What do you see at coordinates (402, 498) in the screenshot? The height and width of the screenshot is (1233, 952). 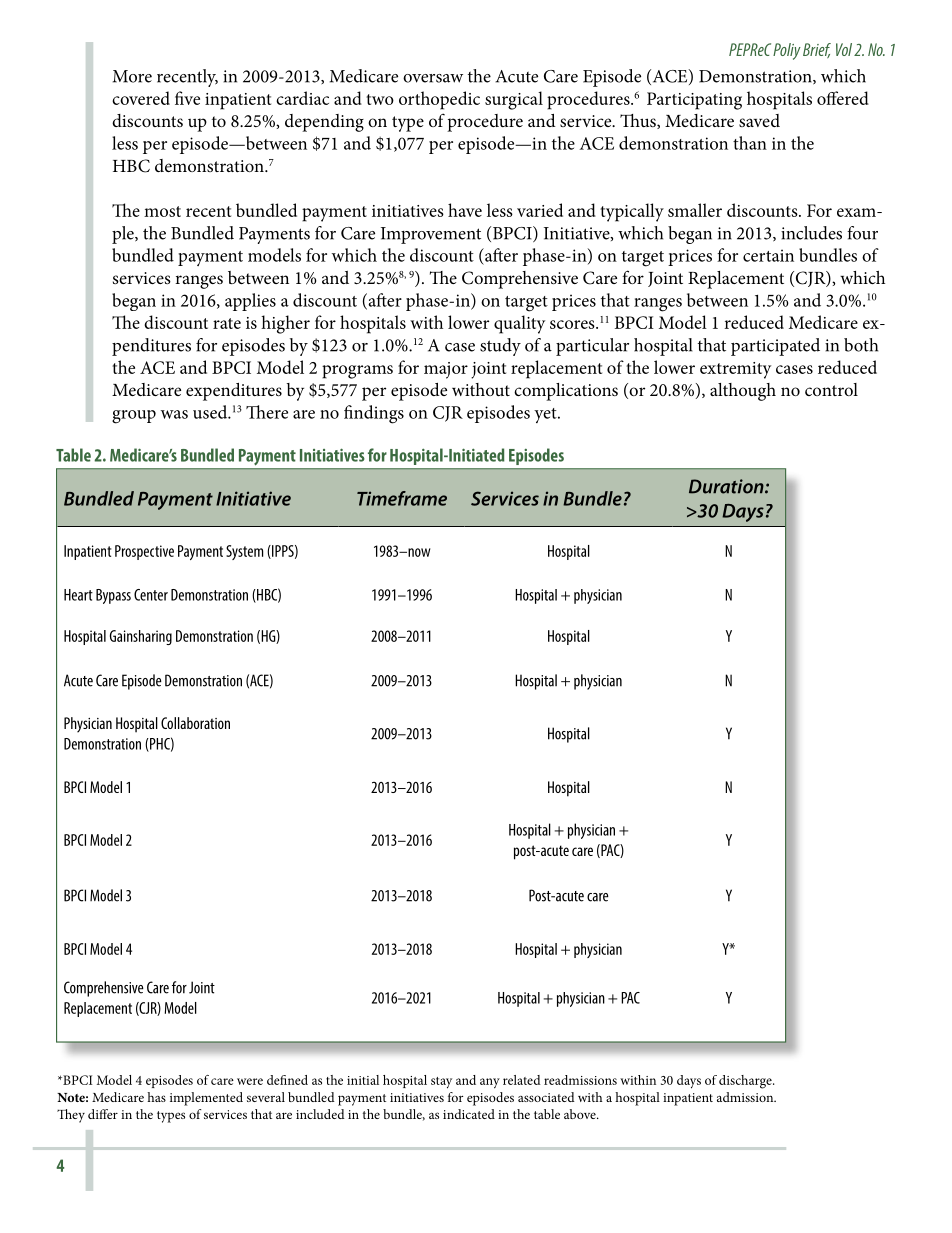 I see `Timeframe` at bounding box center [402, 498].
